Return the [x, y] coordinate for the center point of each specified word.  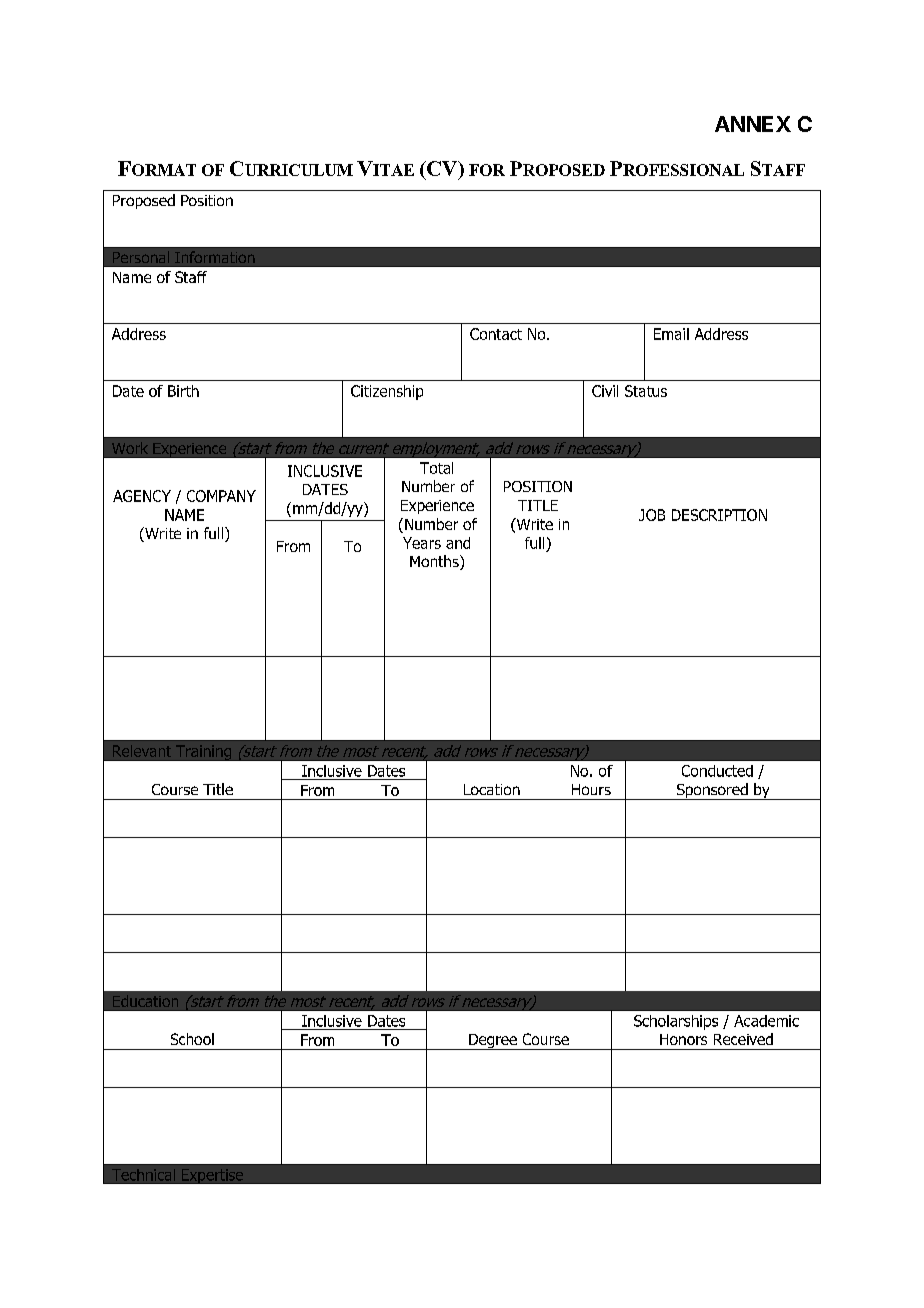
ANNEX [753, 124]
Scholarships [676, 1022]
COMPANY [221, 496]
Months [435, 562]
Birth [183, 391]
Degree [493, 1042]
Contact [496, 334]
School [192, 1039]
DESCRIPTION [719, 515]
